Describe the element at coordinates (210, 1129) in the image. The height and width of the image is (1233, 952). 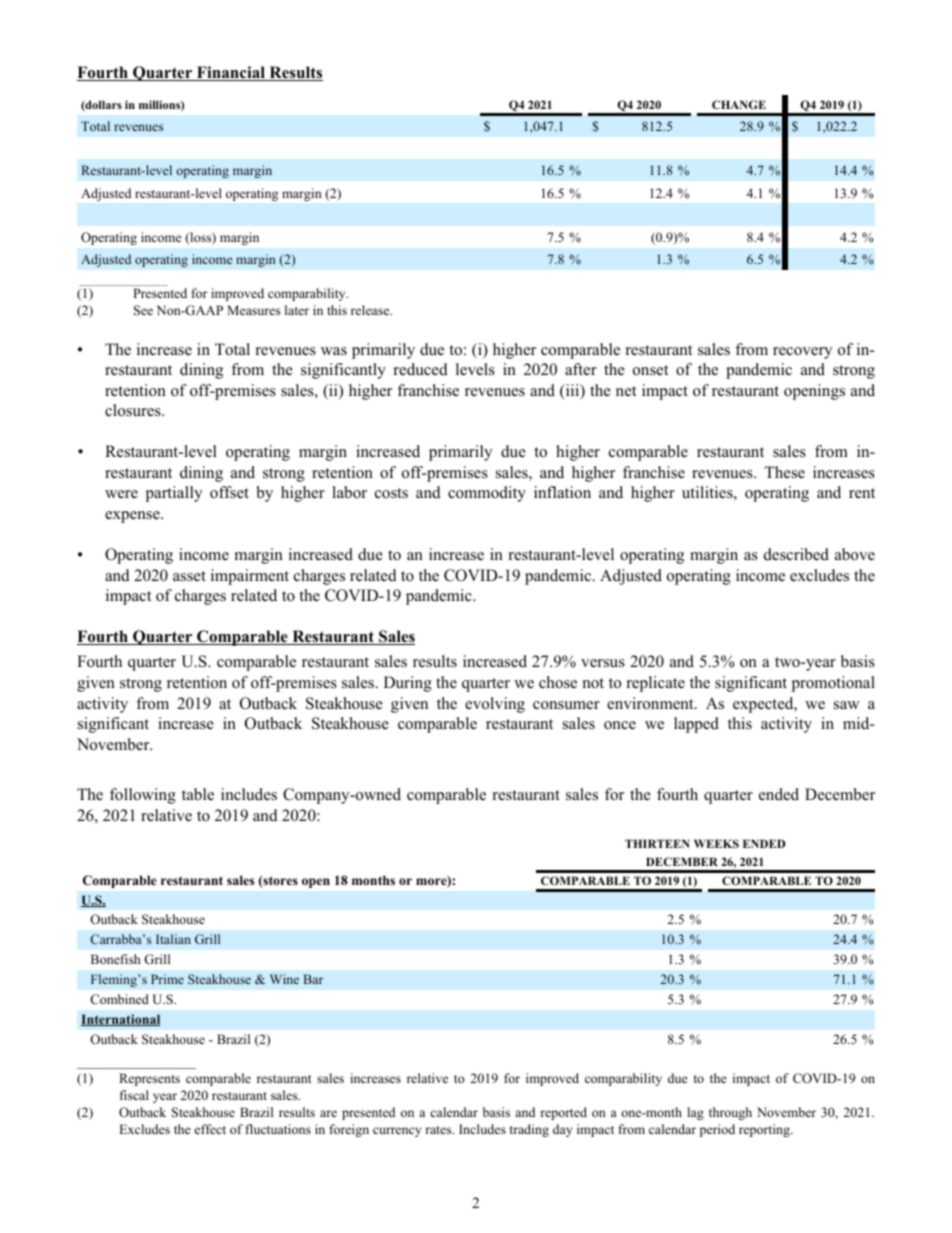
I see `effect` at that location.
